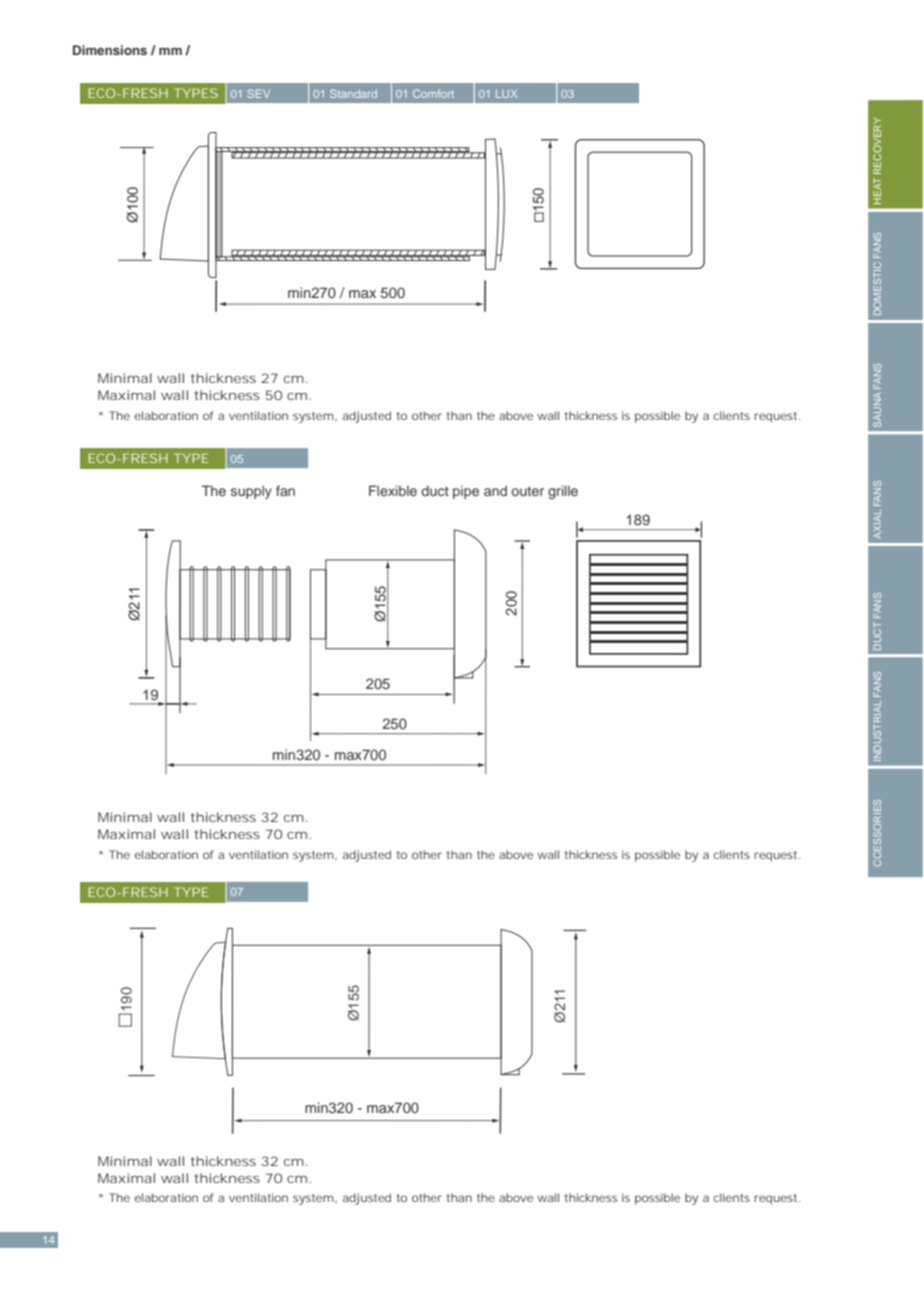 The width and height of the screenshot is (924, 1290). Describe the element at coordinates (110, 50) in the screenshot. I see `Dimensions` at that location.
